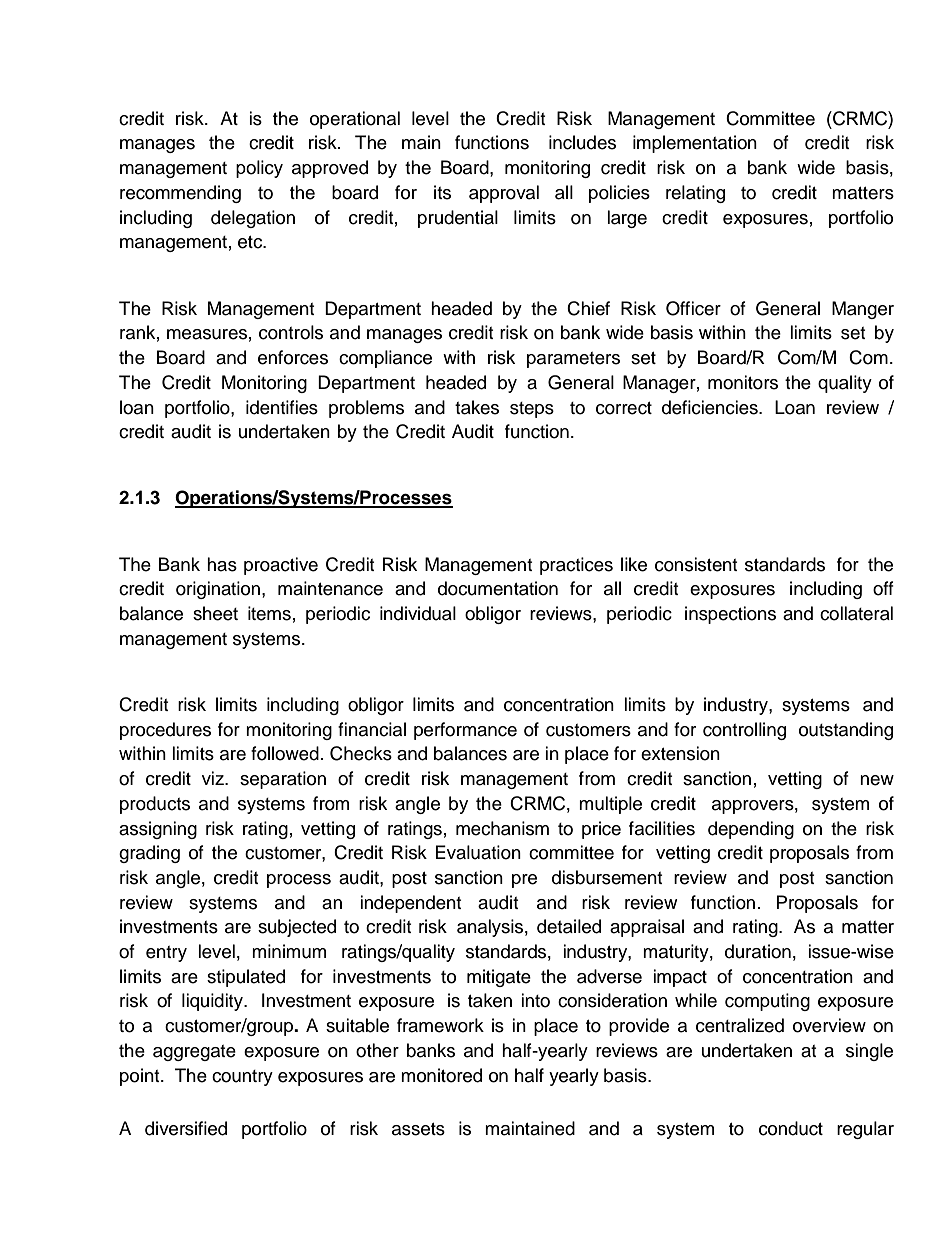 The image size is (952, 1233). What do you see at coordinates (498, 588) in the screenshot?
I see `documentation` at bounding box center [498, 588].
